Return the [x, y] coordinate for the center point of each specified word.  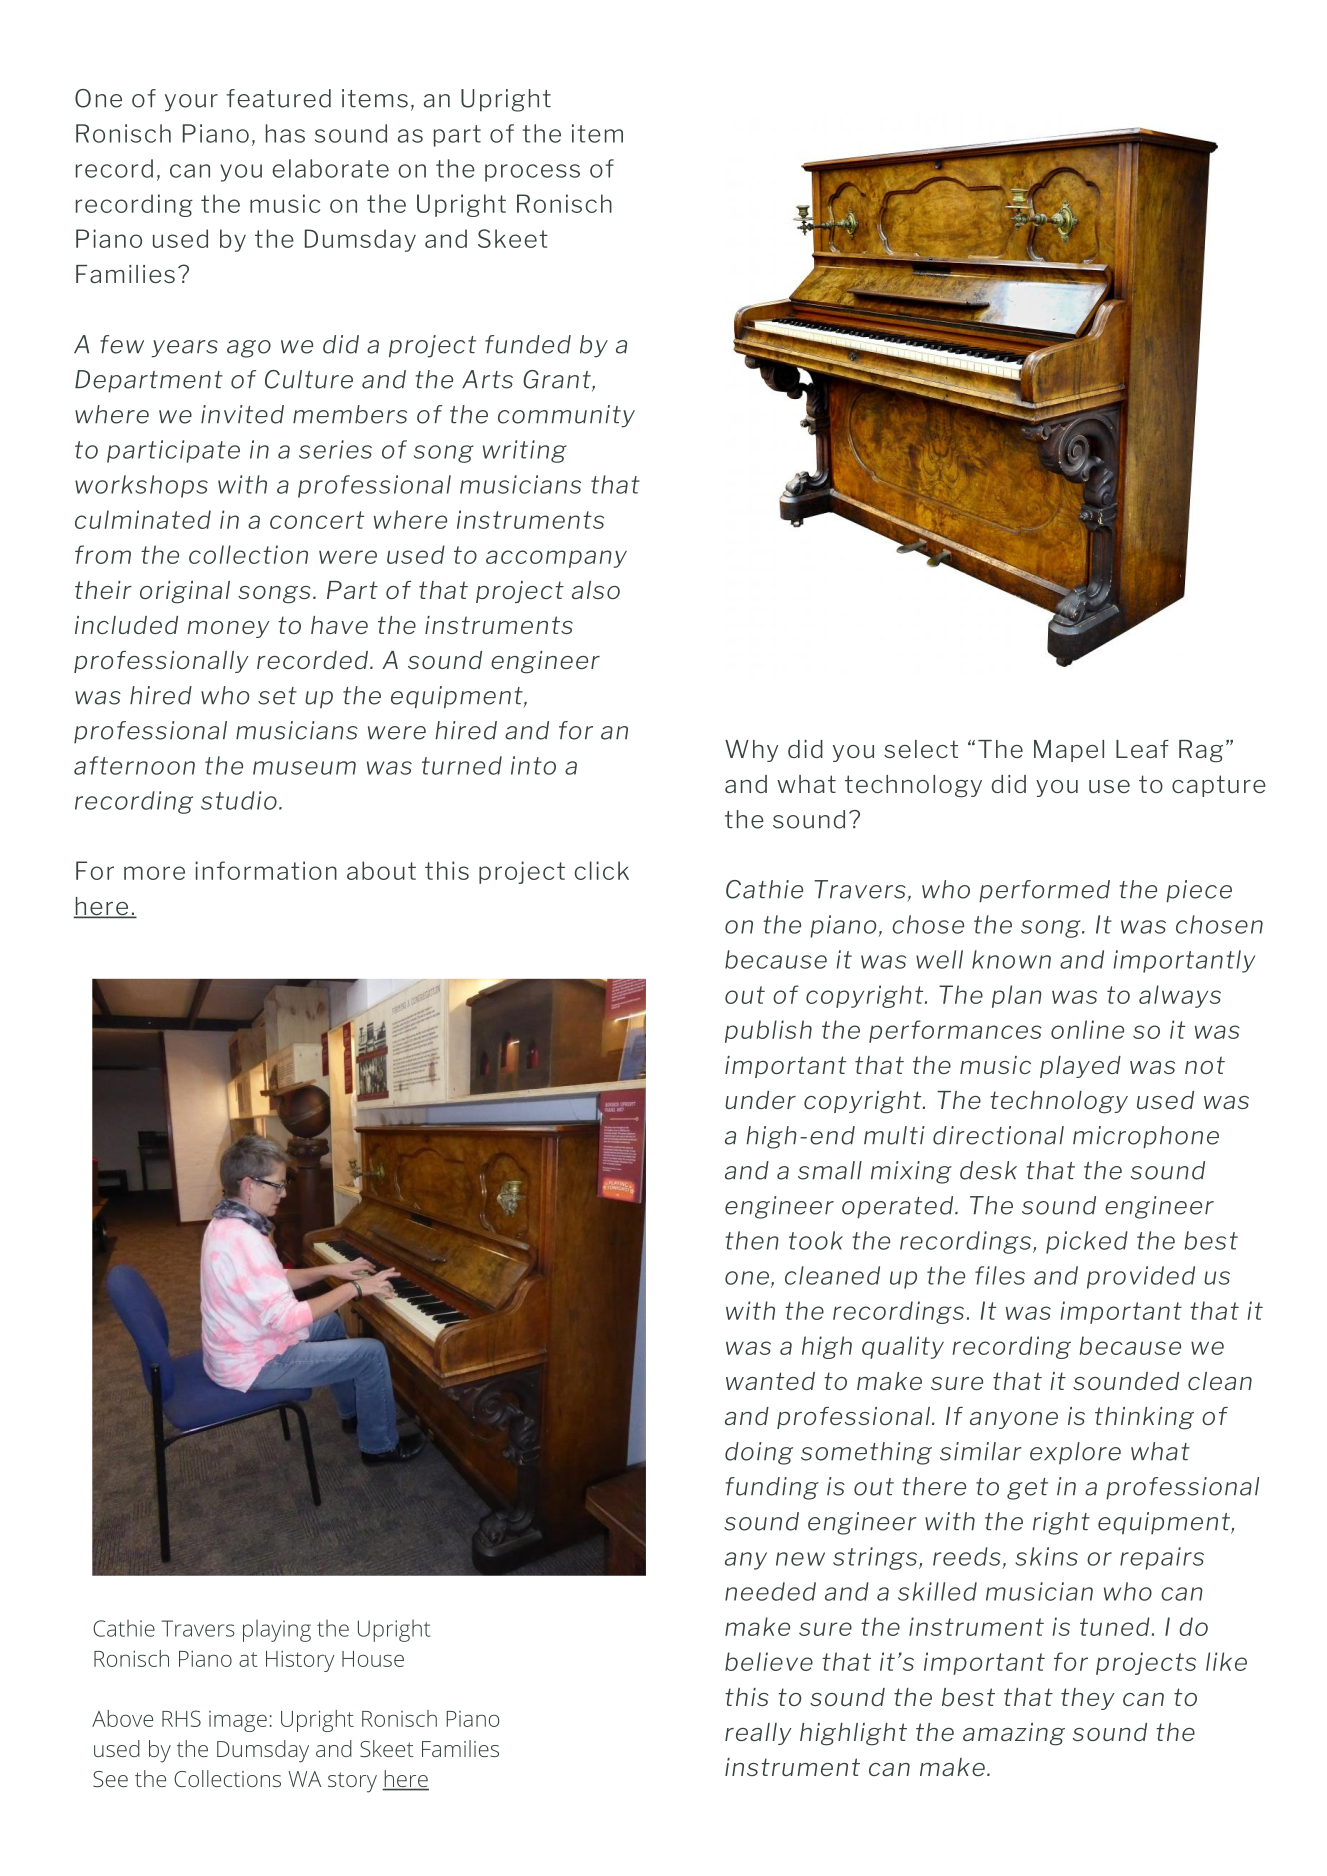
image [238, 1721]
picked [1087, 1242]
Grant [558, 380]
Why [751, 751]
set [277, 696]
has [285, 133]
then [752, 1240]
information [266, 870]
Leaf [1142, 749]
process [532, 173]
